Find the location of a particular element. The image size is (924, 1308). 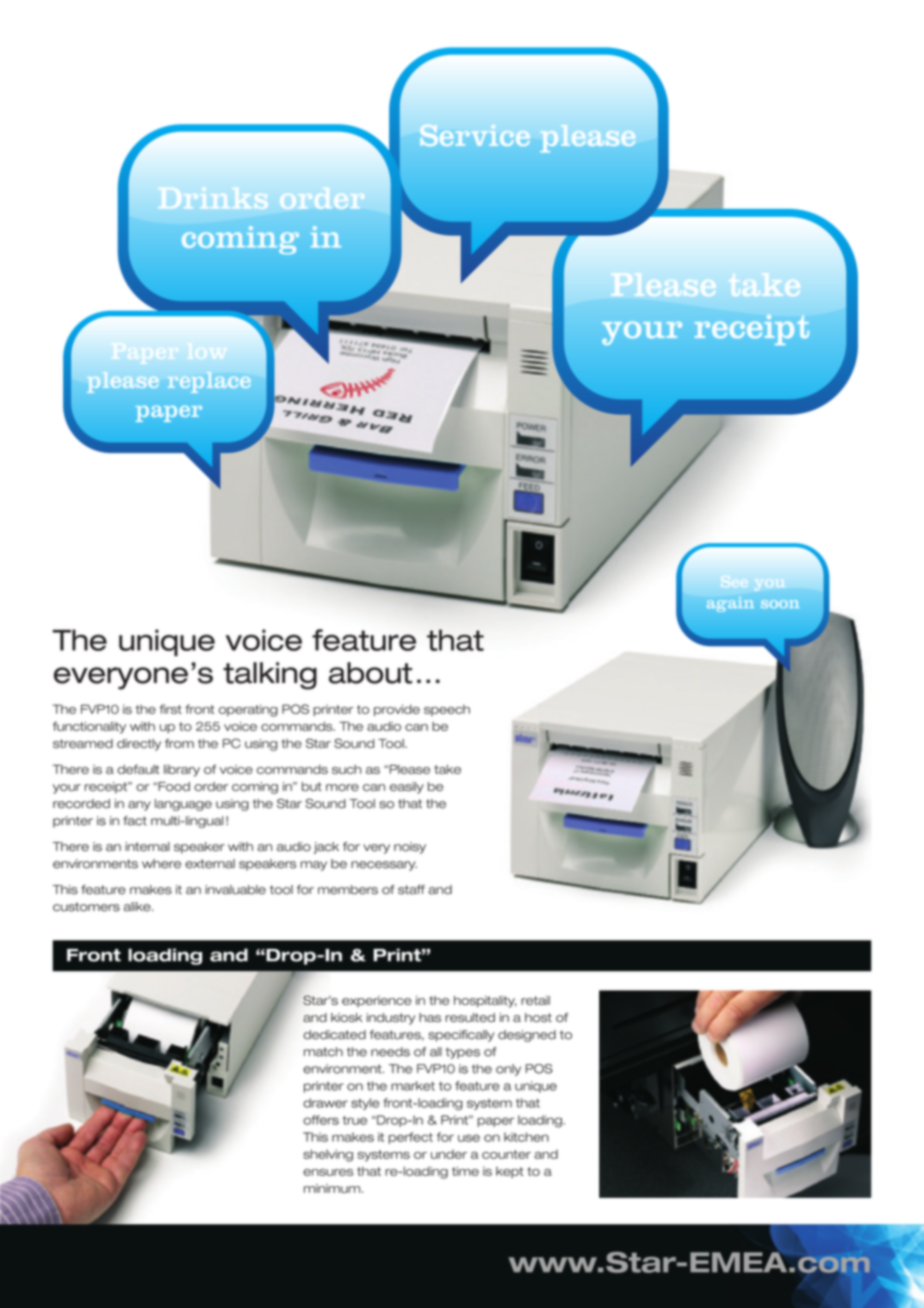

retail is located at coordinates (535, 1000).
